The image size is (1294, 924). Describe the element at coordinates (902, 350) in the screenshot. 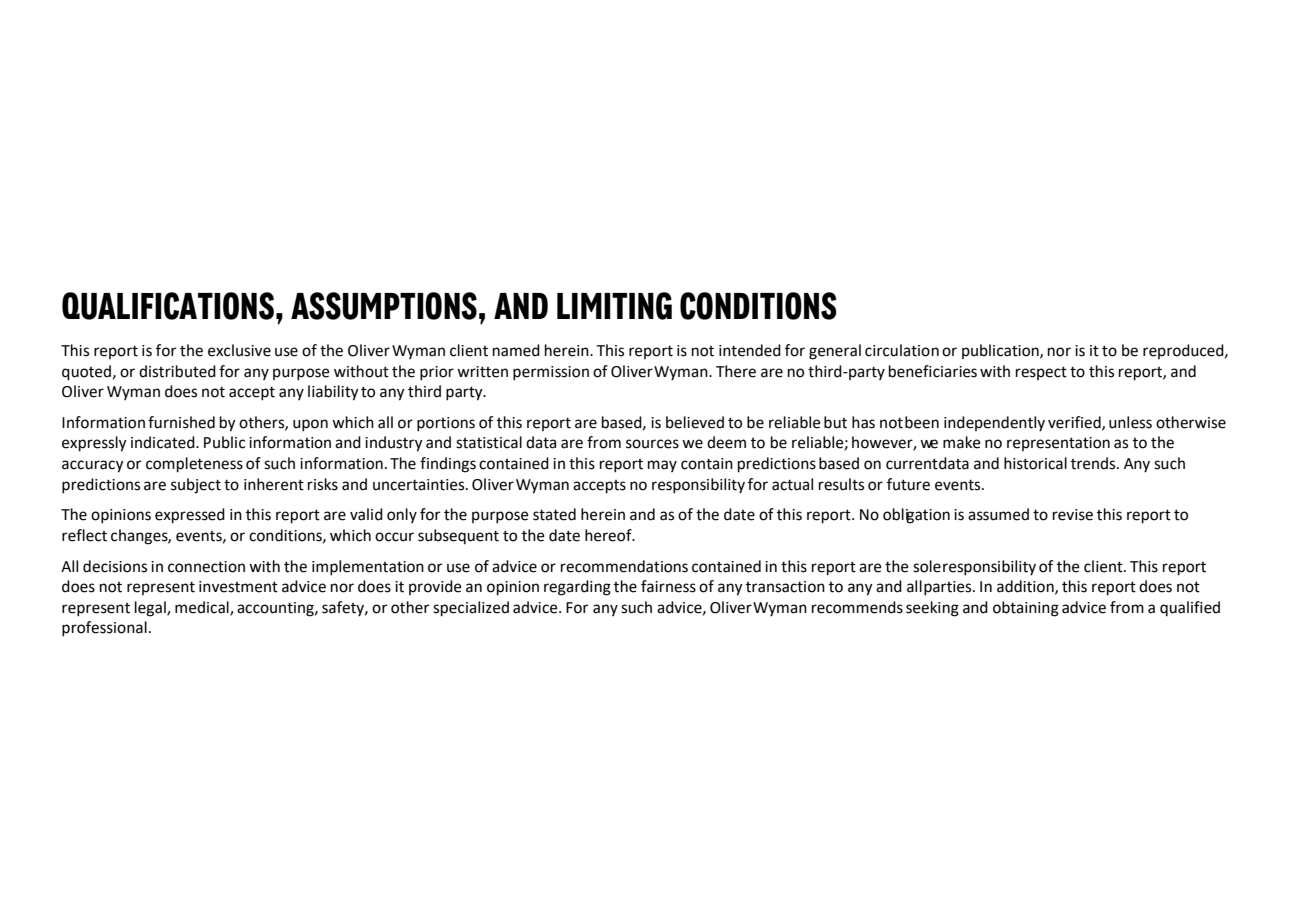

I see `circulation` at that location.
